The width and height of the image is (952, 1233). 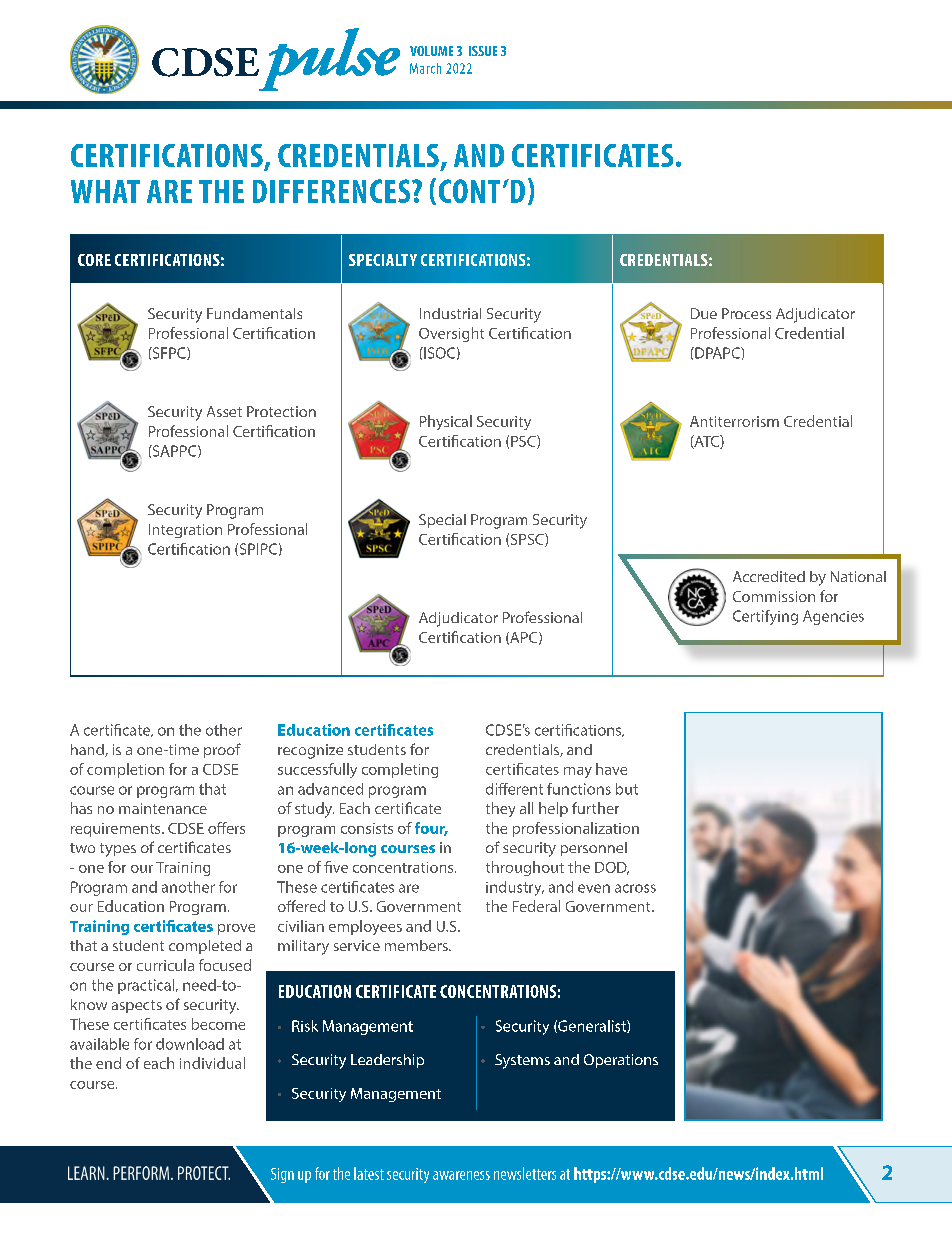 I want to click on Operations, so click(x=621, y=1061).
